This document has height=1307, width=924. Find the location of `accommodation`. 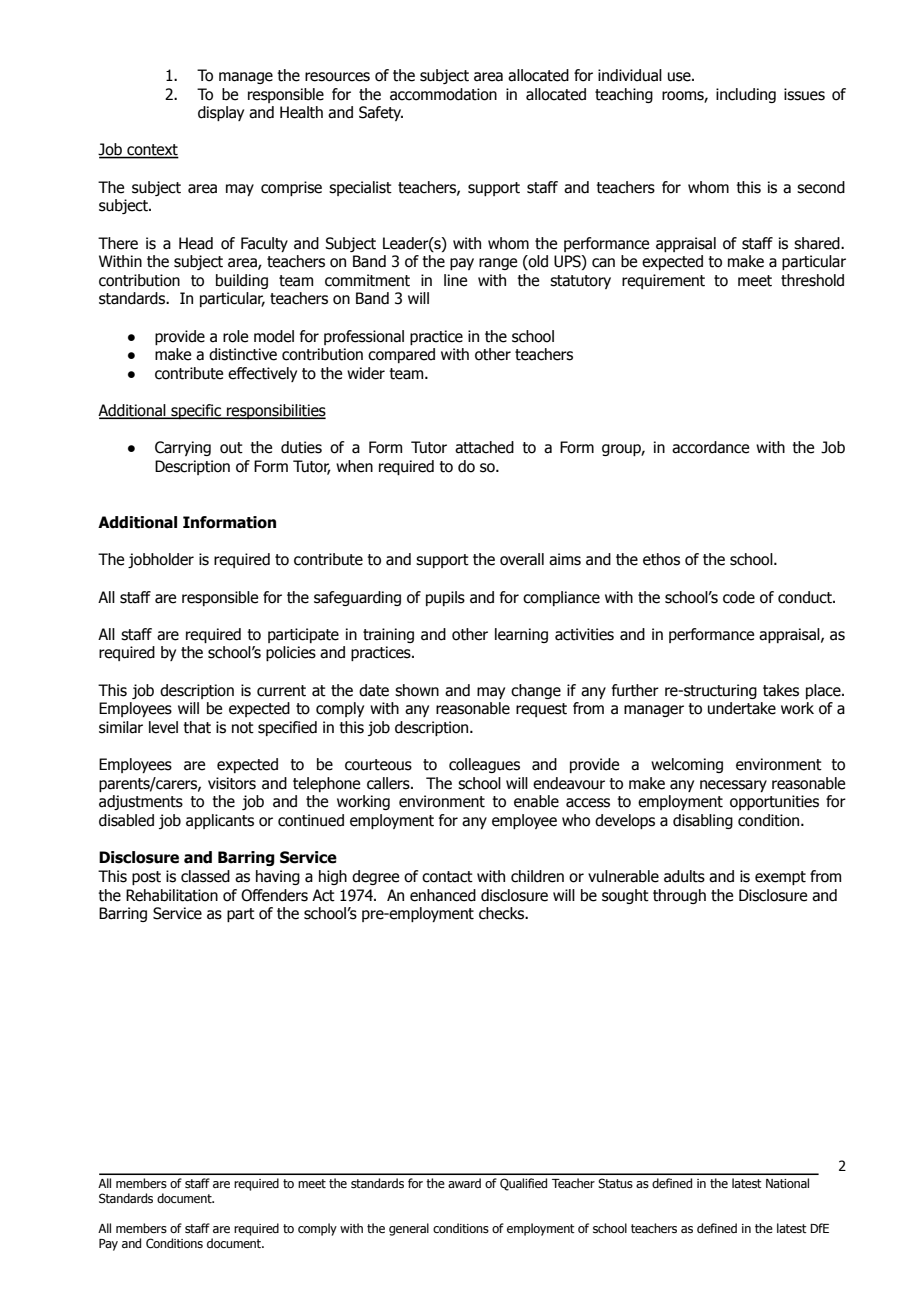

accommodation is located at coordinates (443, 94).
